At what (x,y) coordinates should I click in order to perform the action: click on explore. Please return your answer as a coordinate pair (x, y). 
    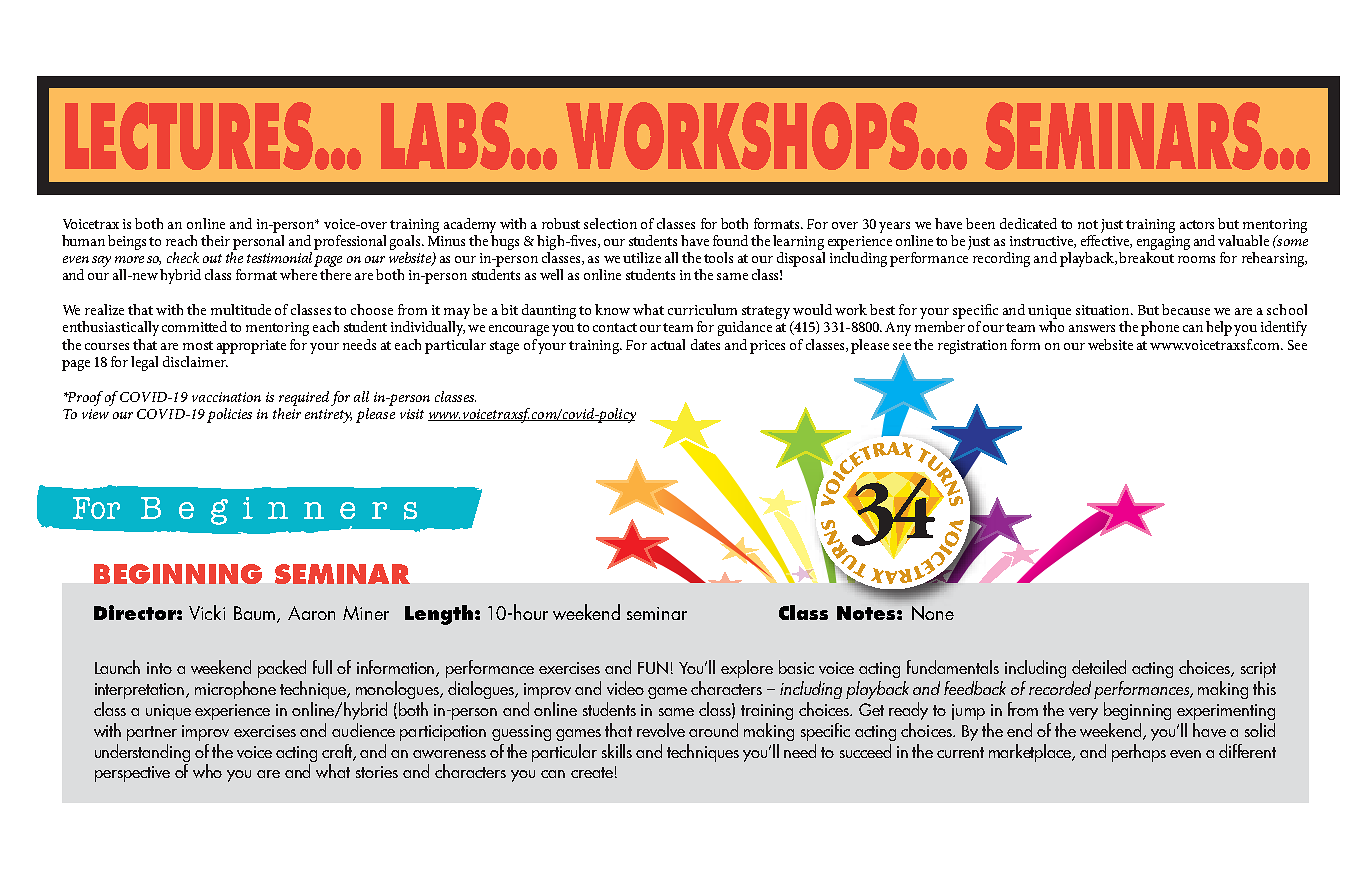
    Looking at the image, I should click on (747, 669).
